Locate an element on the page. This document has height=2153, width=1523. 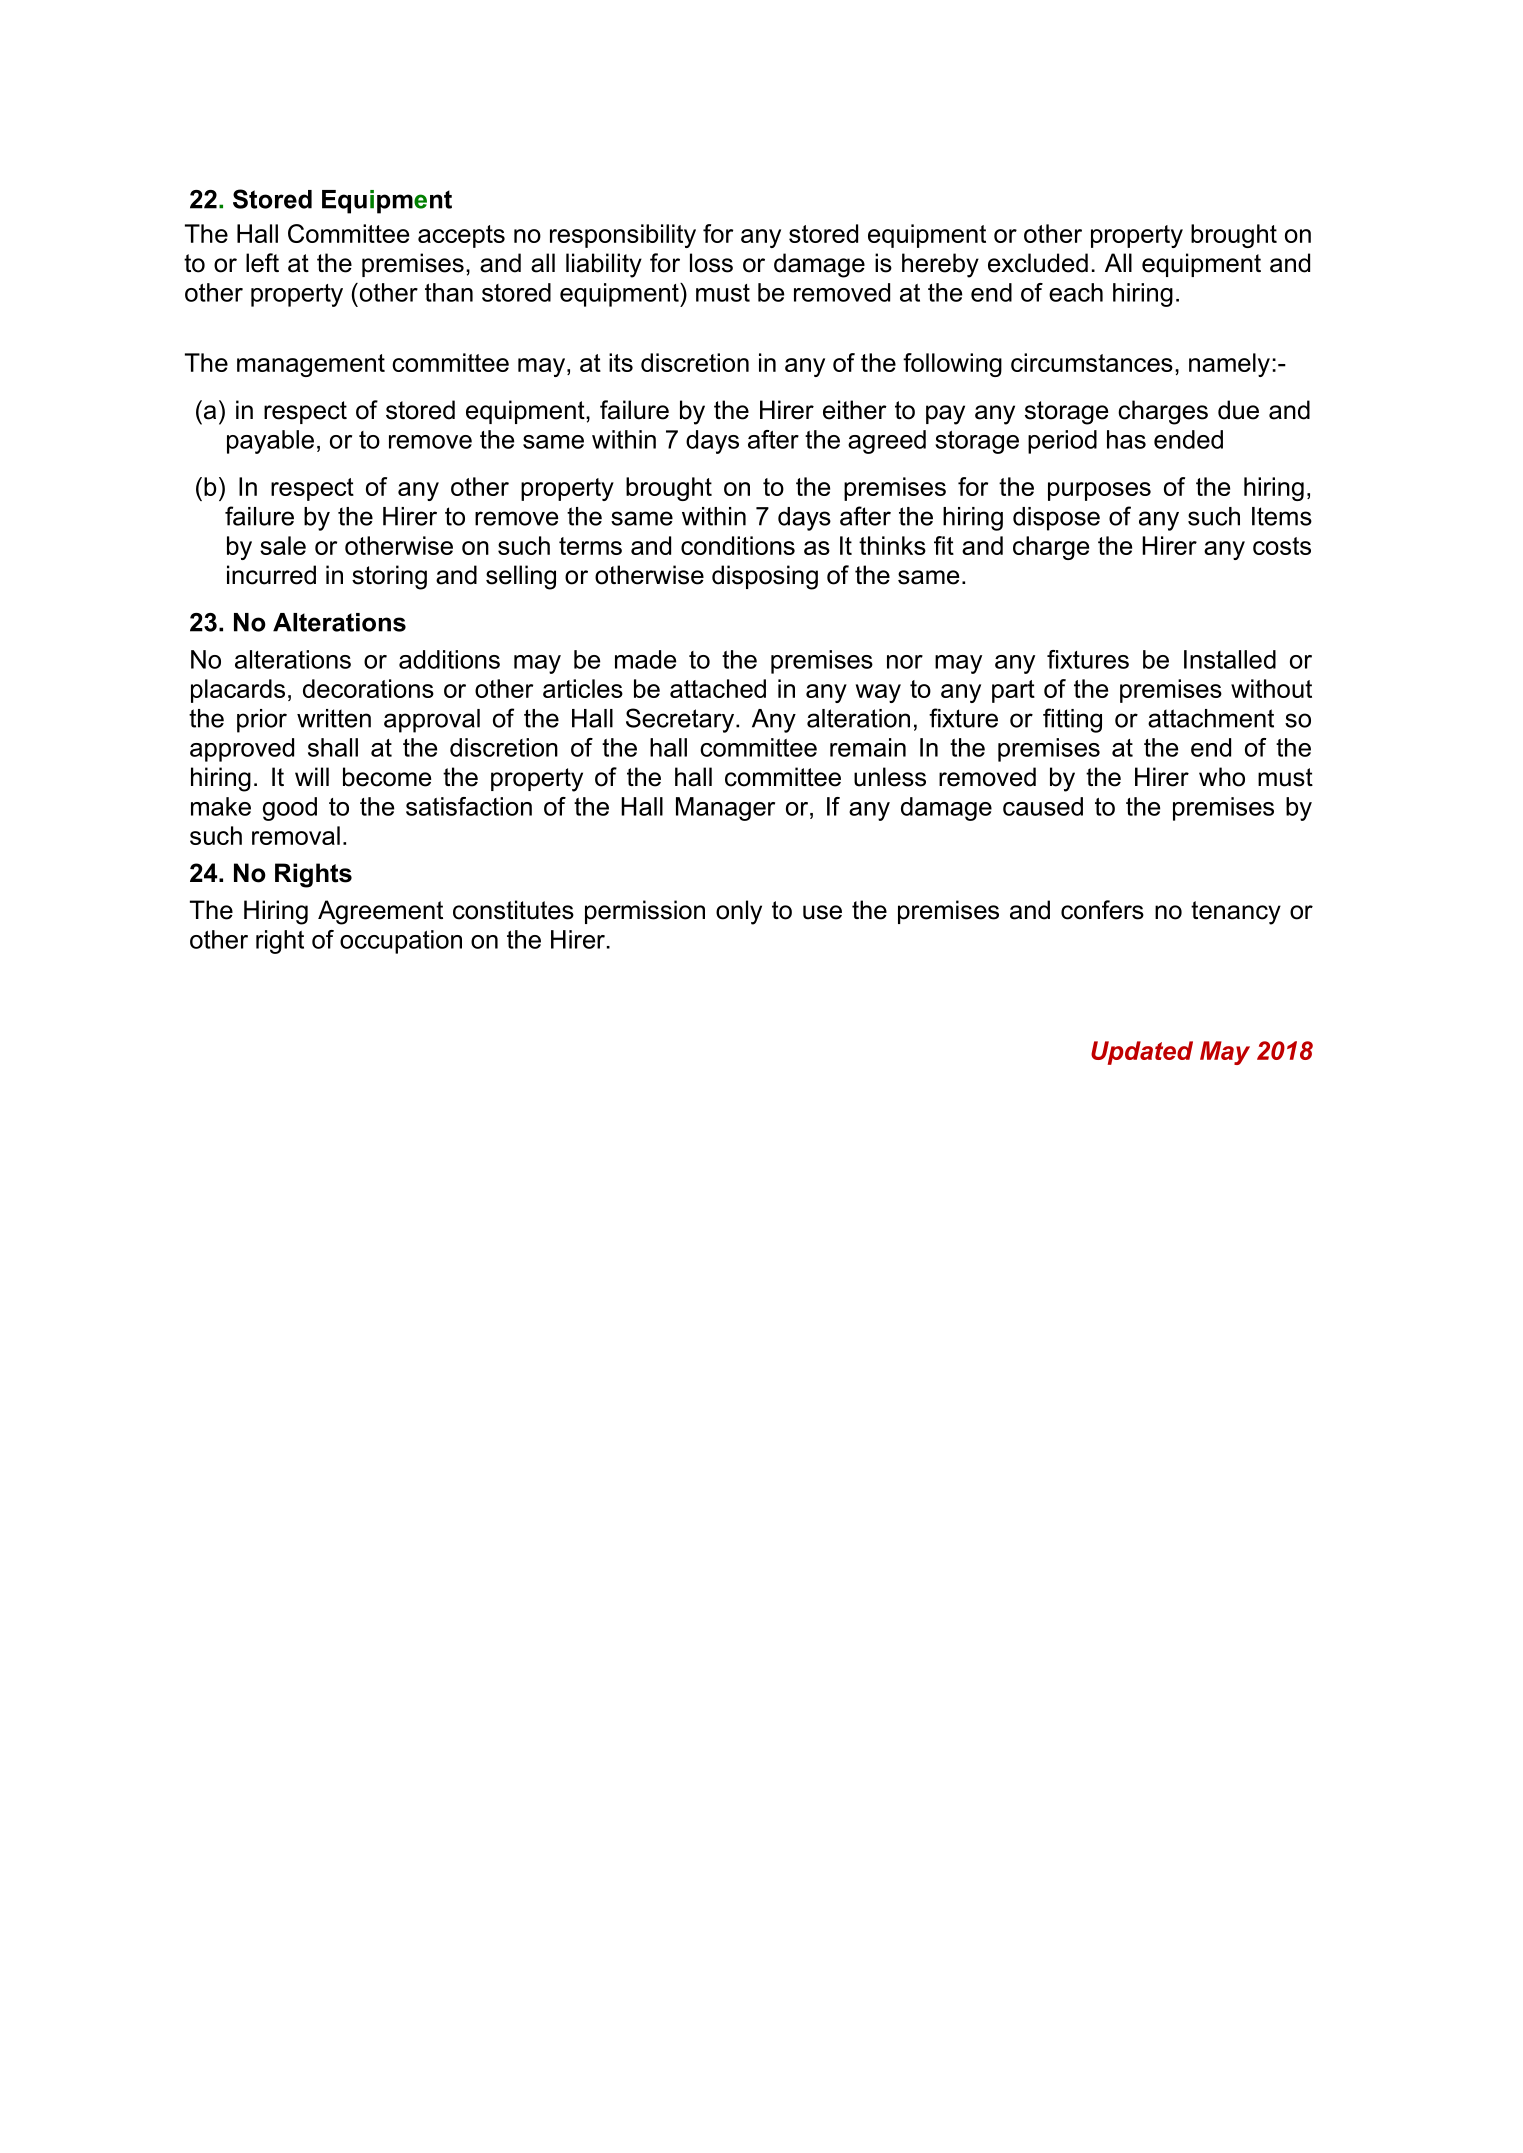
Manager is located at coordinates (725, 809).
